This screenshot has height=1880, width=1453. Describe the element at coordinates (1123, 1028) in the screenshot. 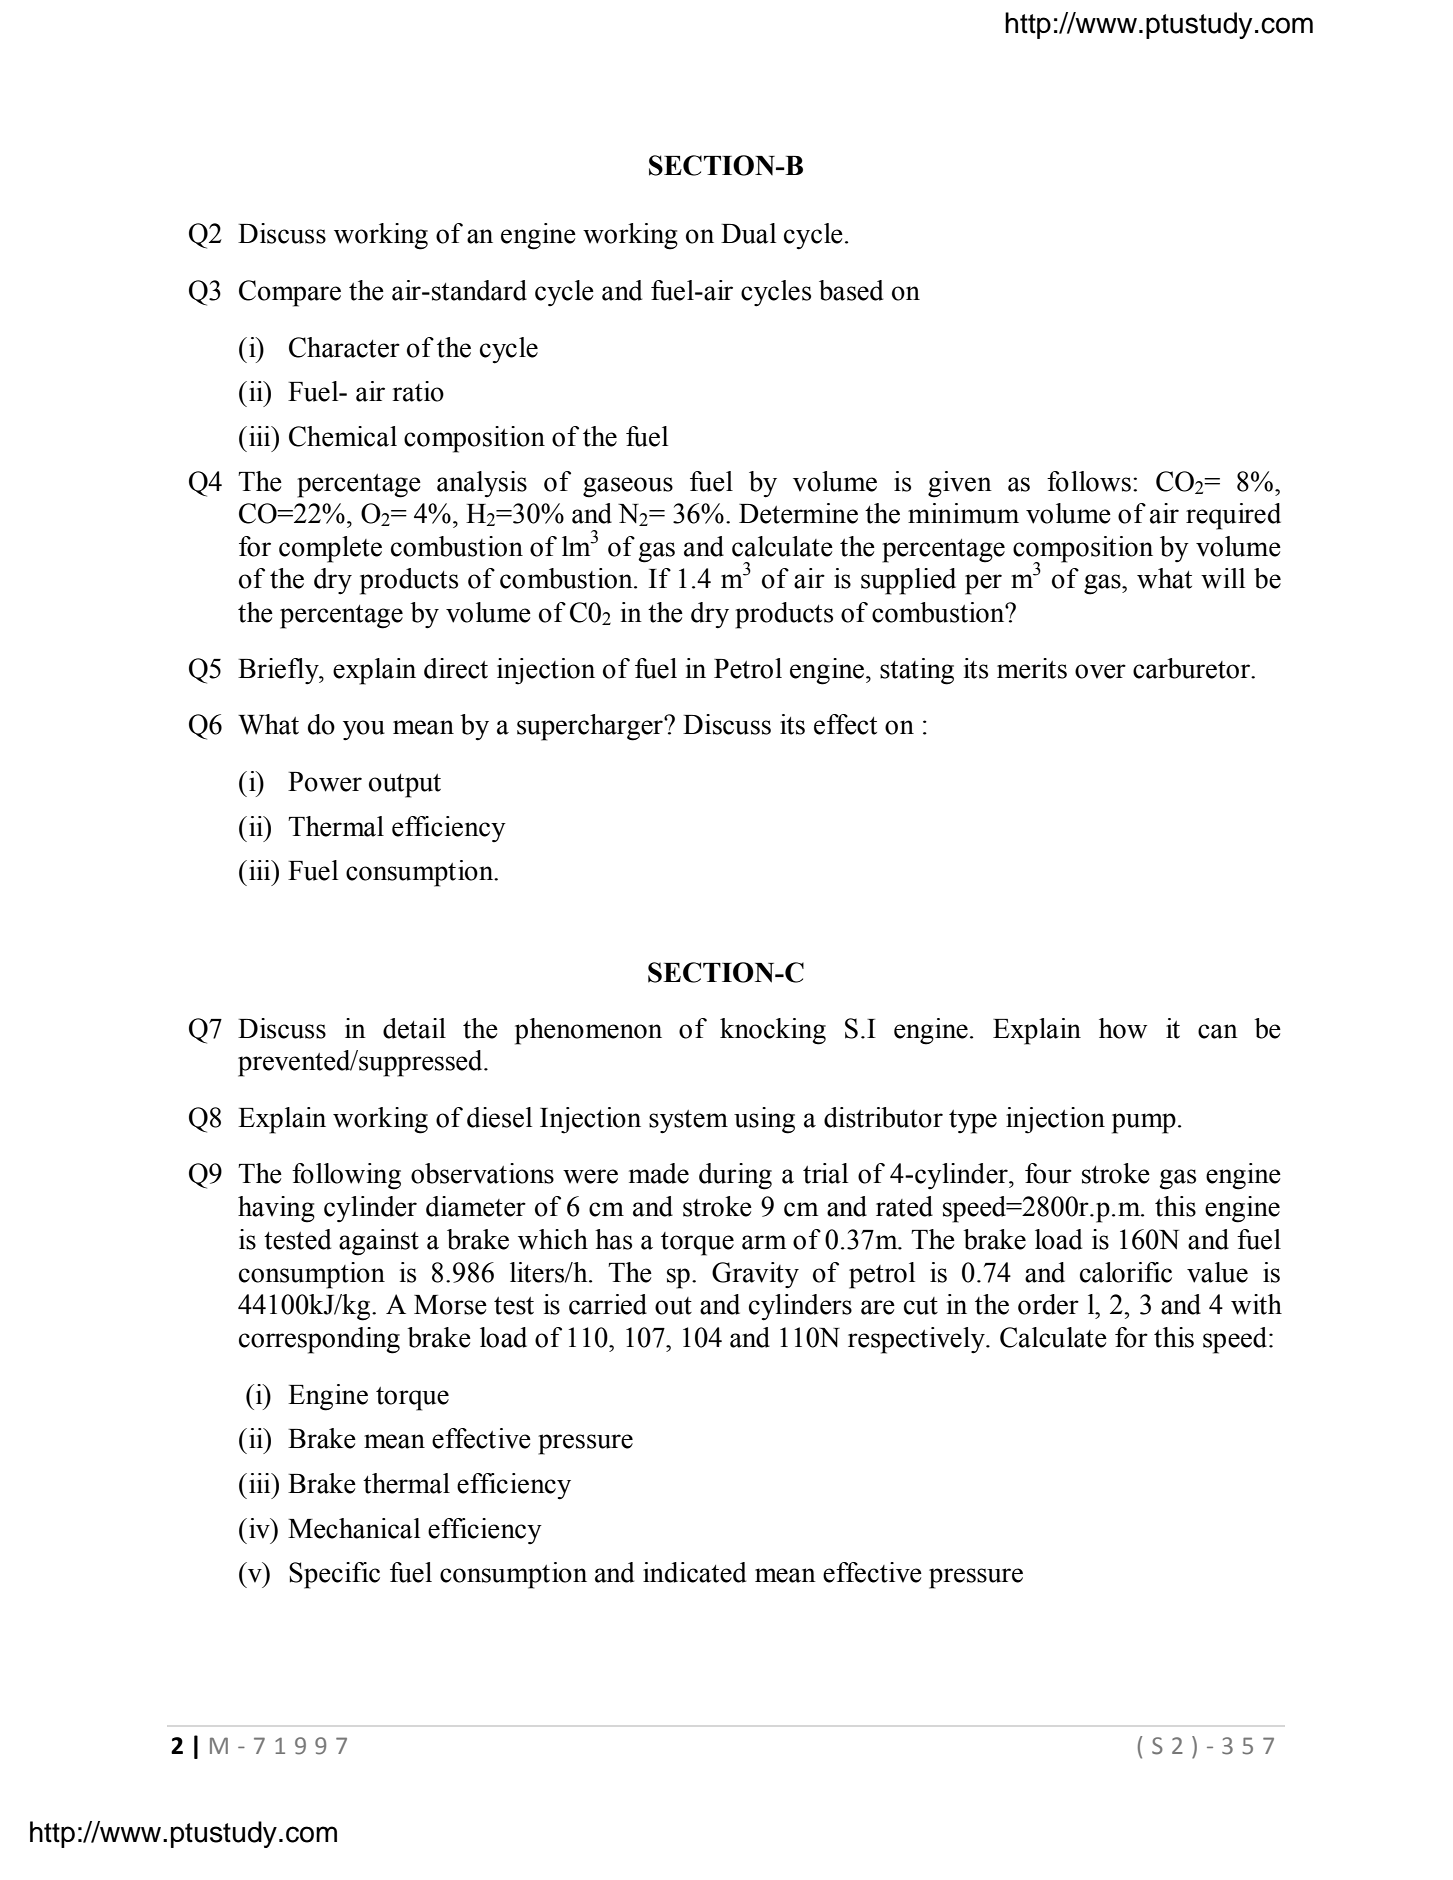

I see `how` at that location.
